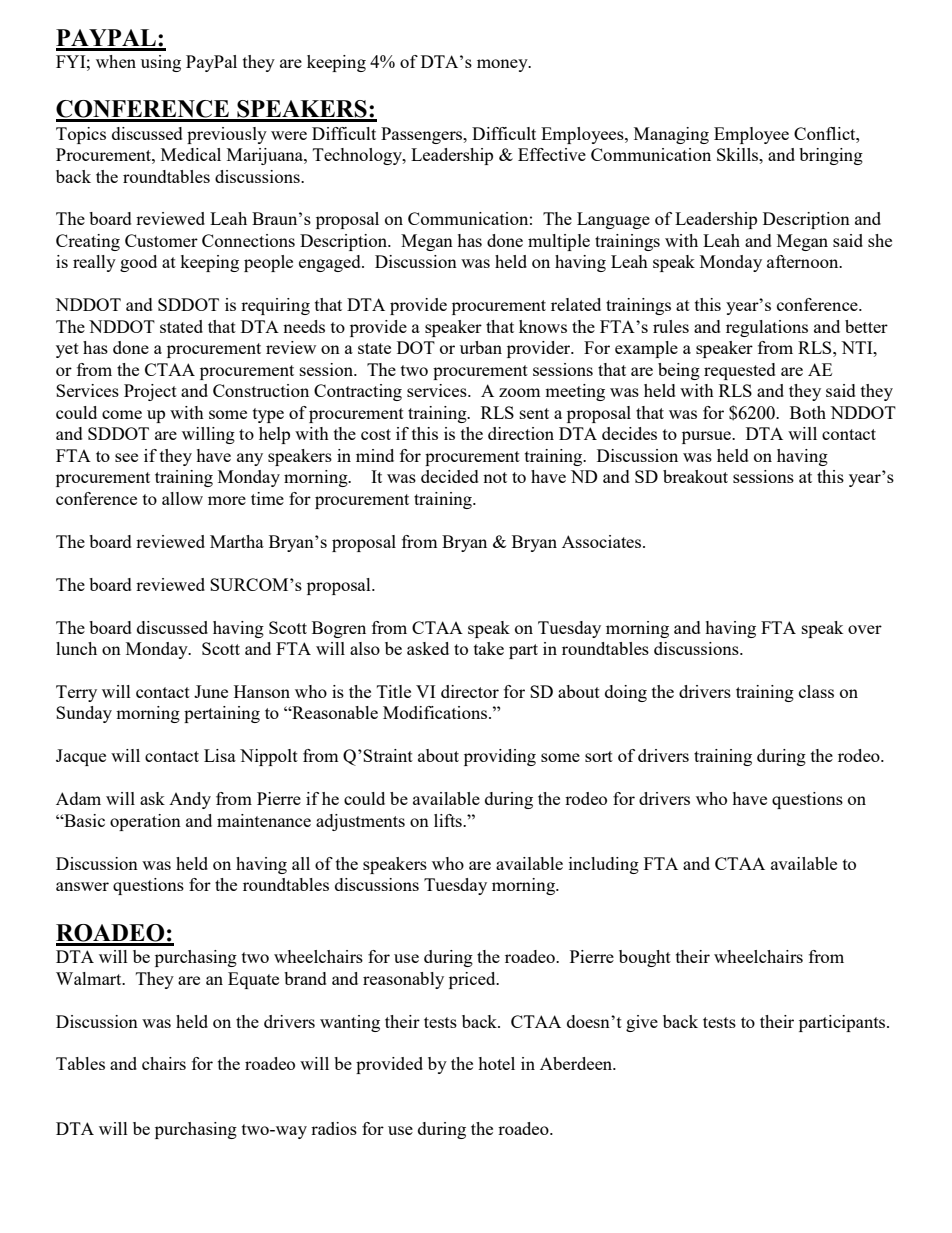 Image resolution: width=952 pixels, height=1233 pixels. I want to click on Martha, so click(237, 541).
